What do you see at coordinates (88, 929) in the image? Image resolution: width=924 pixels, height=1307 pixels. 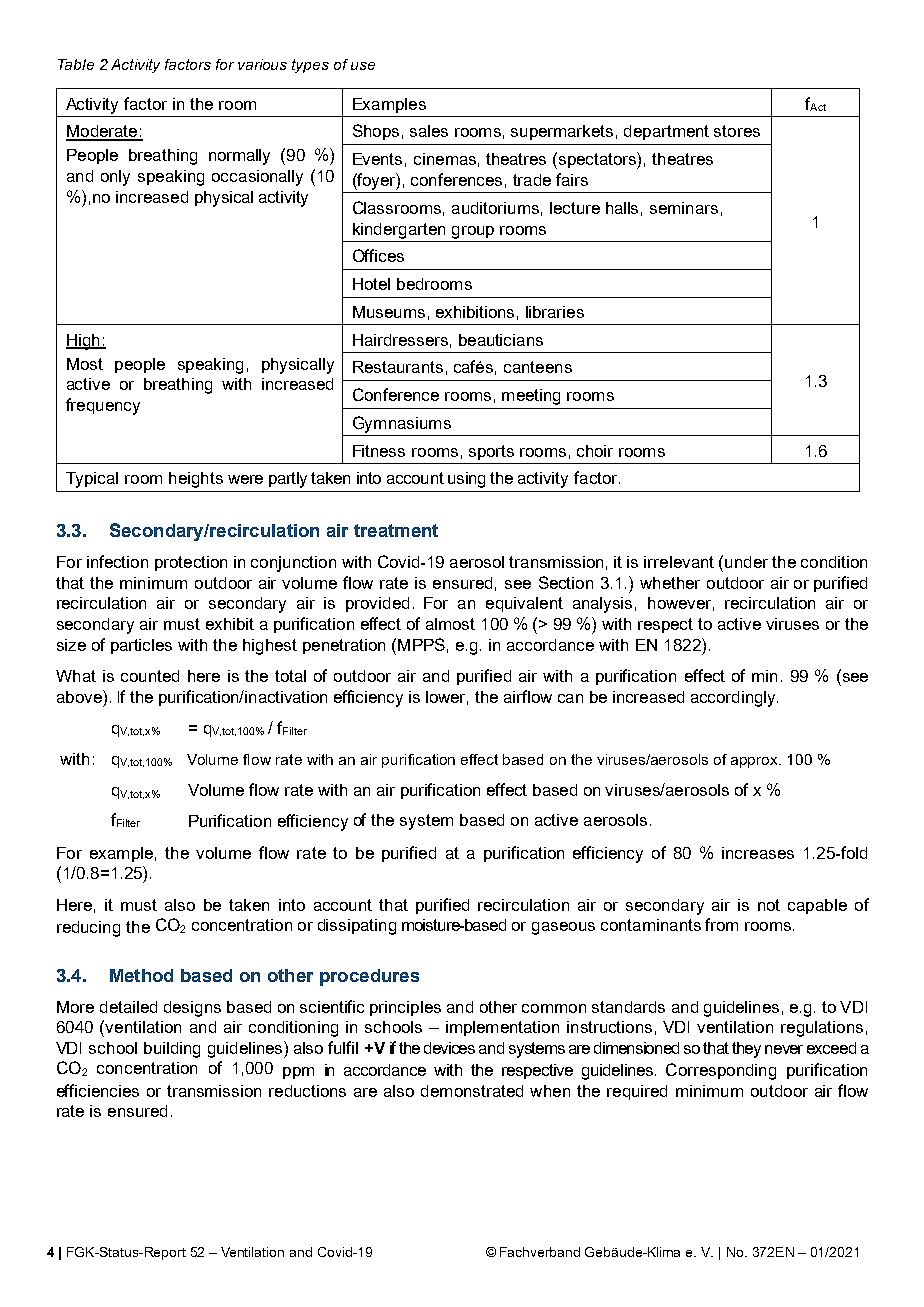 I see `reducing` at bounding box center [88, 929].
